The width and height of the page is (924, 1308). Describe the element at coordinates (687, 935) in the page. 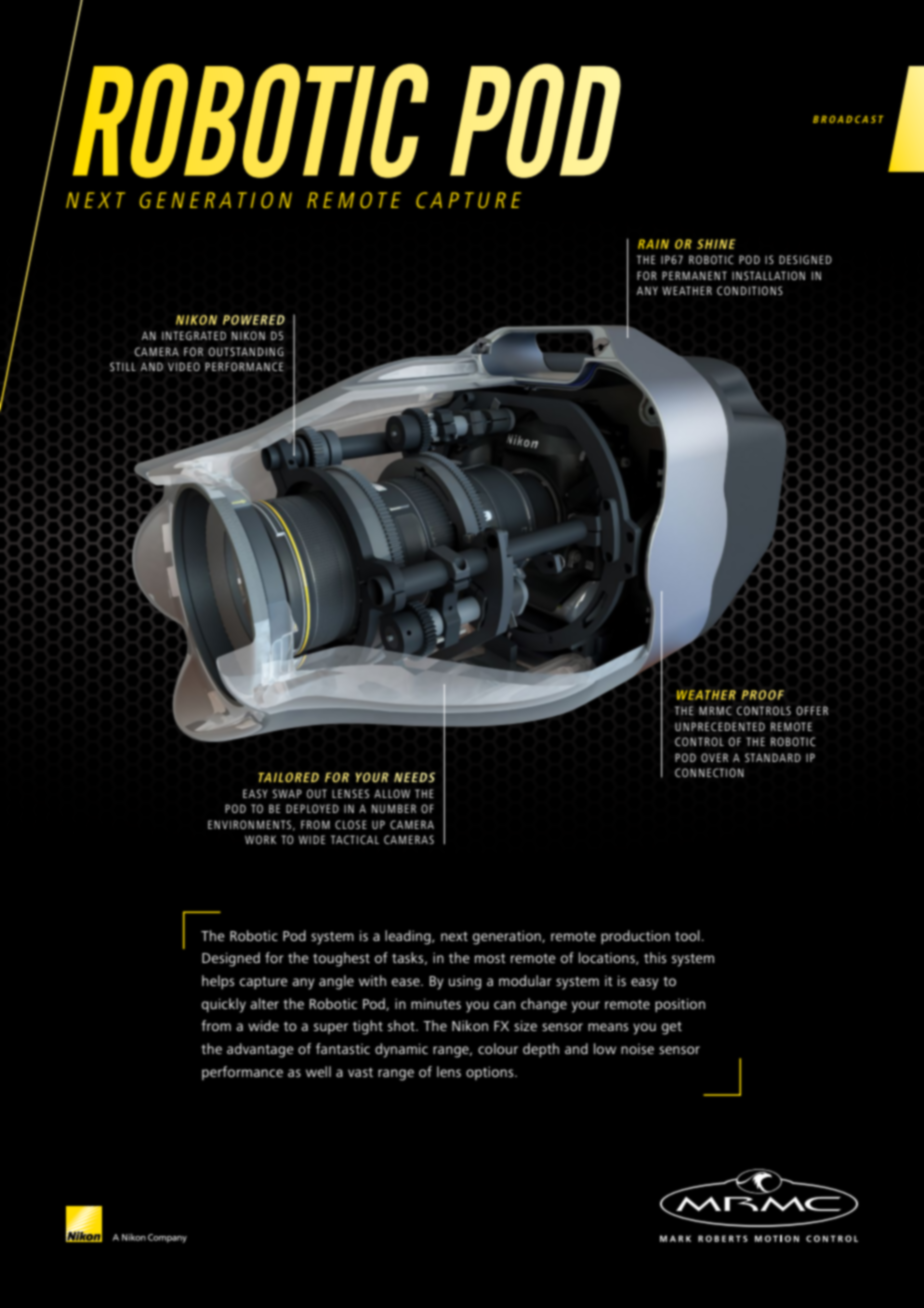

I see `tool` at that location.
